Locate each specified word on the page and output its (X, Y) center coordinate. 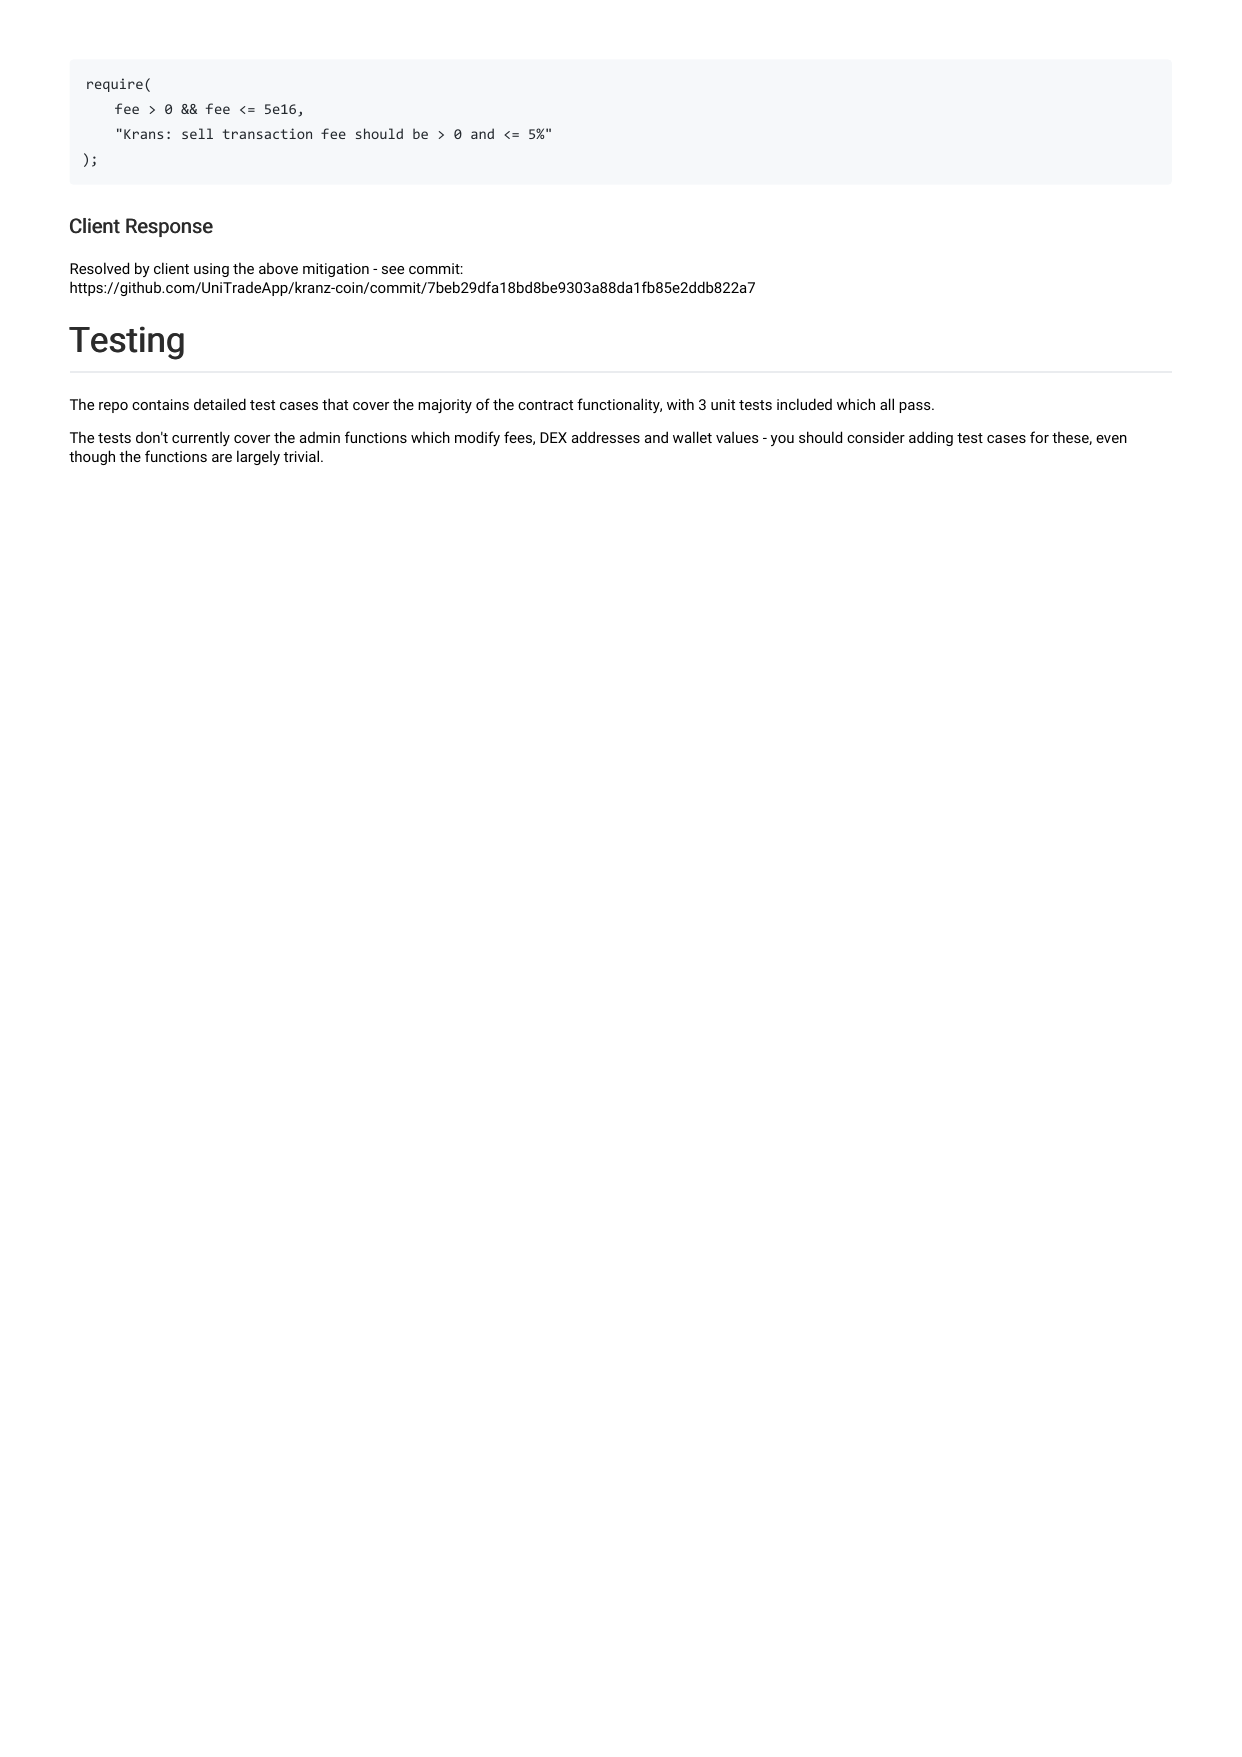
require (115, 85)
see (393, 270)
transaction (267, 133)
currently (201, 438)
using (211, 270)
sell (197, 133)
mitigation (336, 270)
